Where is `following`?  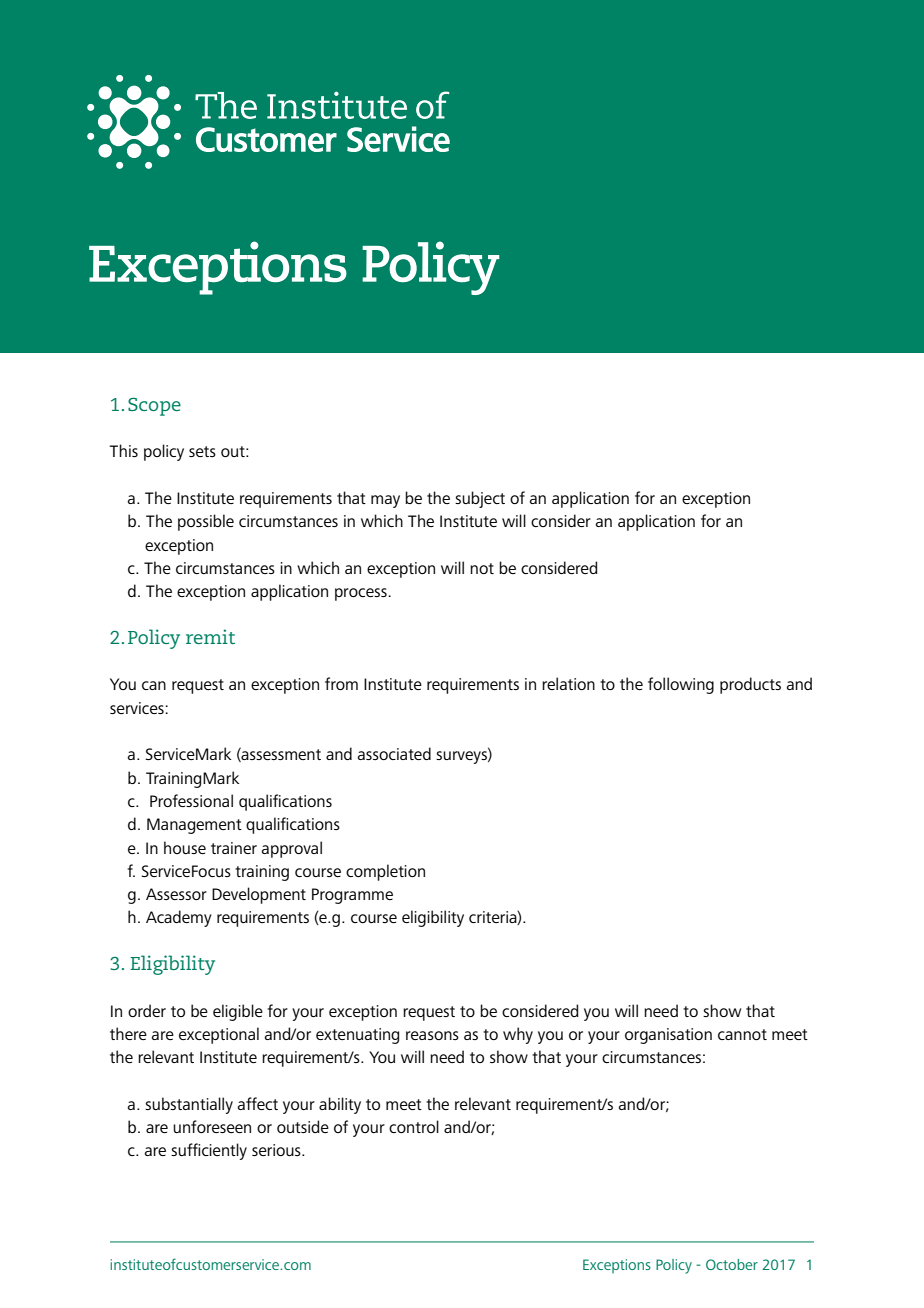 following is located at coordinates (681, 685).
